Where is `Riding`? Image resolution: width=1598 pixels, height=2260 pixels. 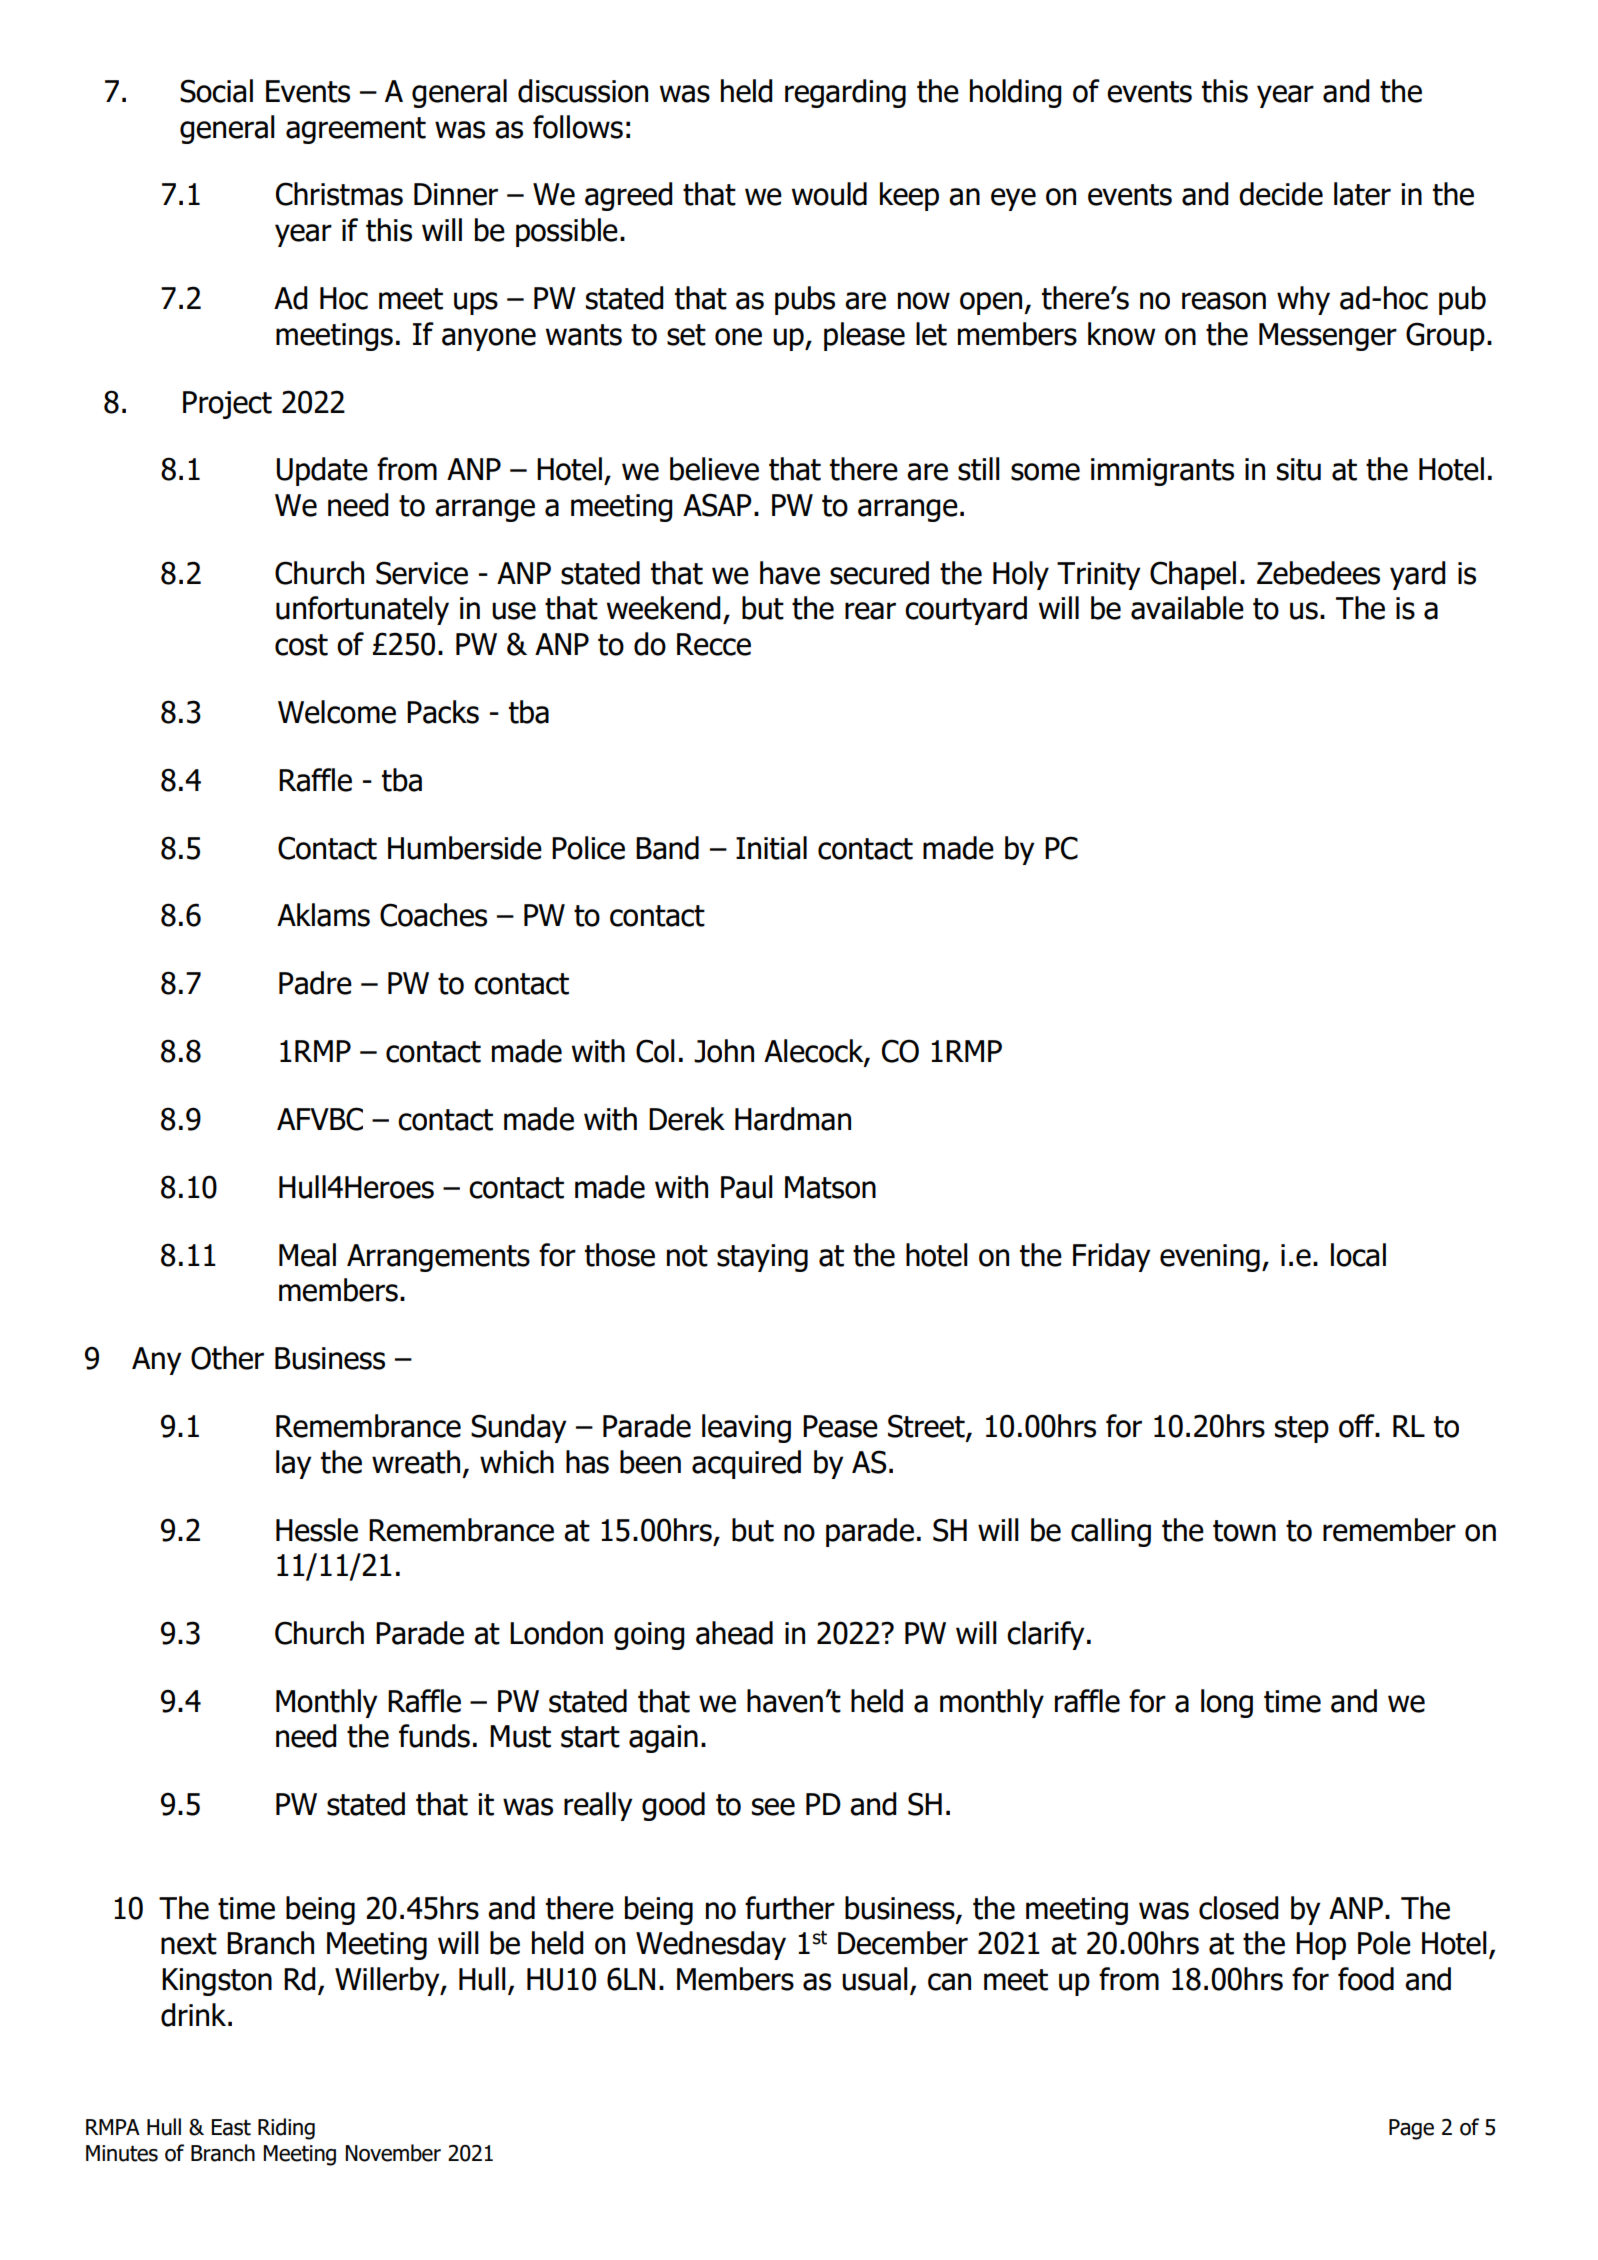
Riding is located at coordinates (286, 2129).
